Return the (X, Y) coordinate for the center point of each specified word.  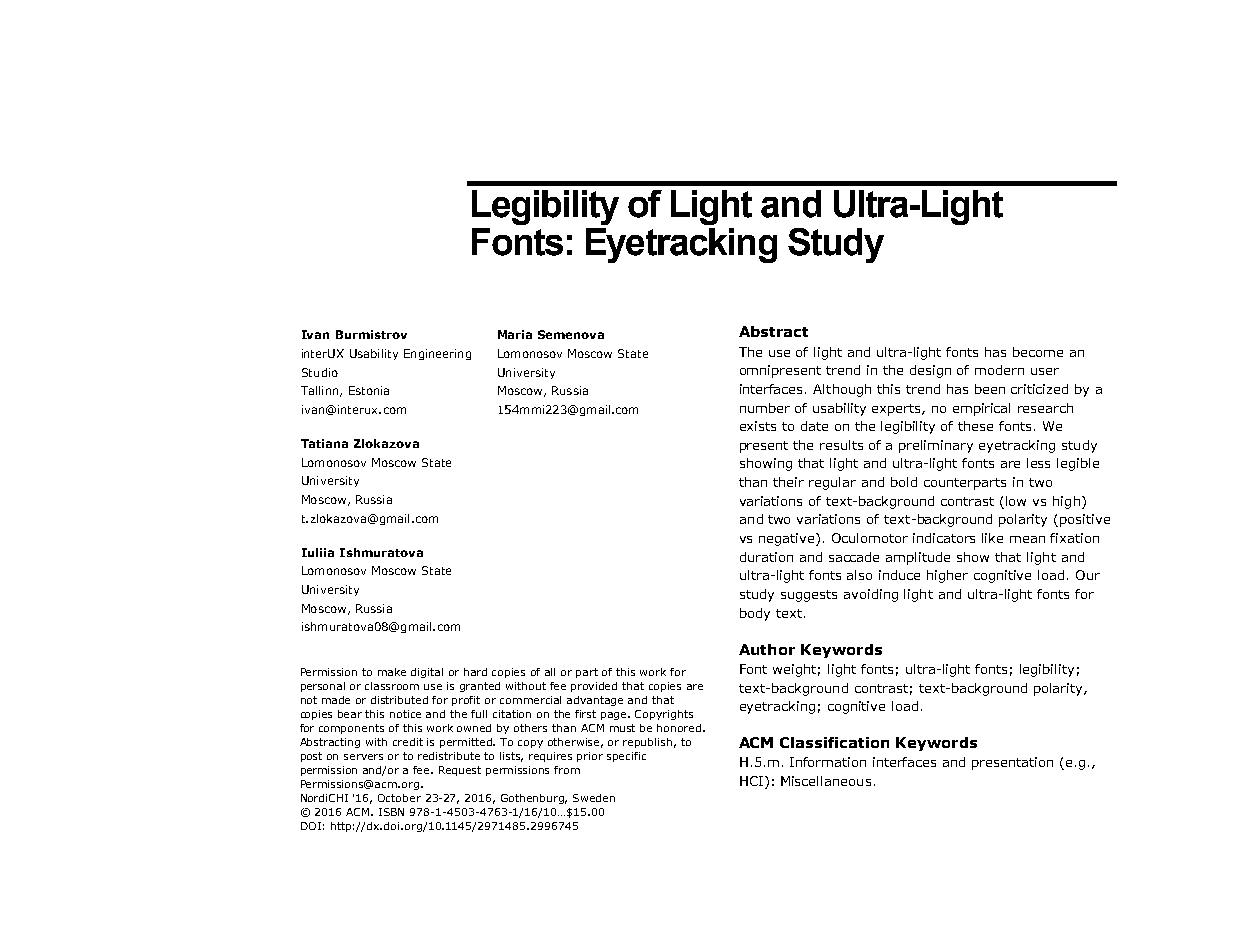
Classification (834, 742)
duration (766, 557)
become (1038, 352)
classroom (392, 686)
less (1038, 463)
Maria (515, 334)
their (788, 482)
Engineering (437, 354)
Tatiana (324, 443)
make (392, 672)
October (399, 798)
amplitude (918, 558)
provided (594, 687)
